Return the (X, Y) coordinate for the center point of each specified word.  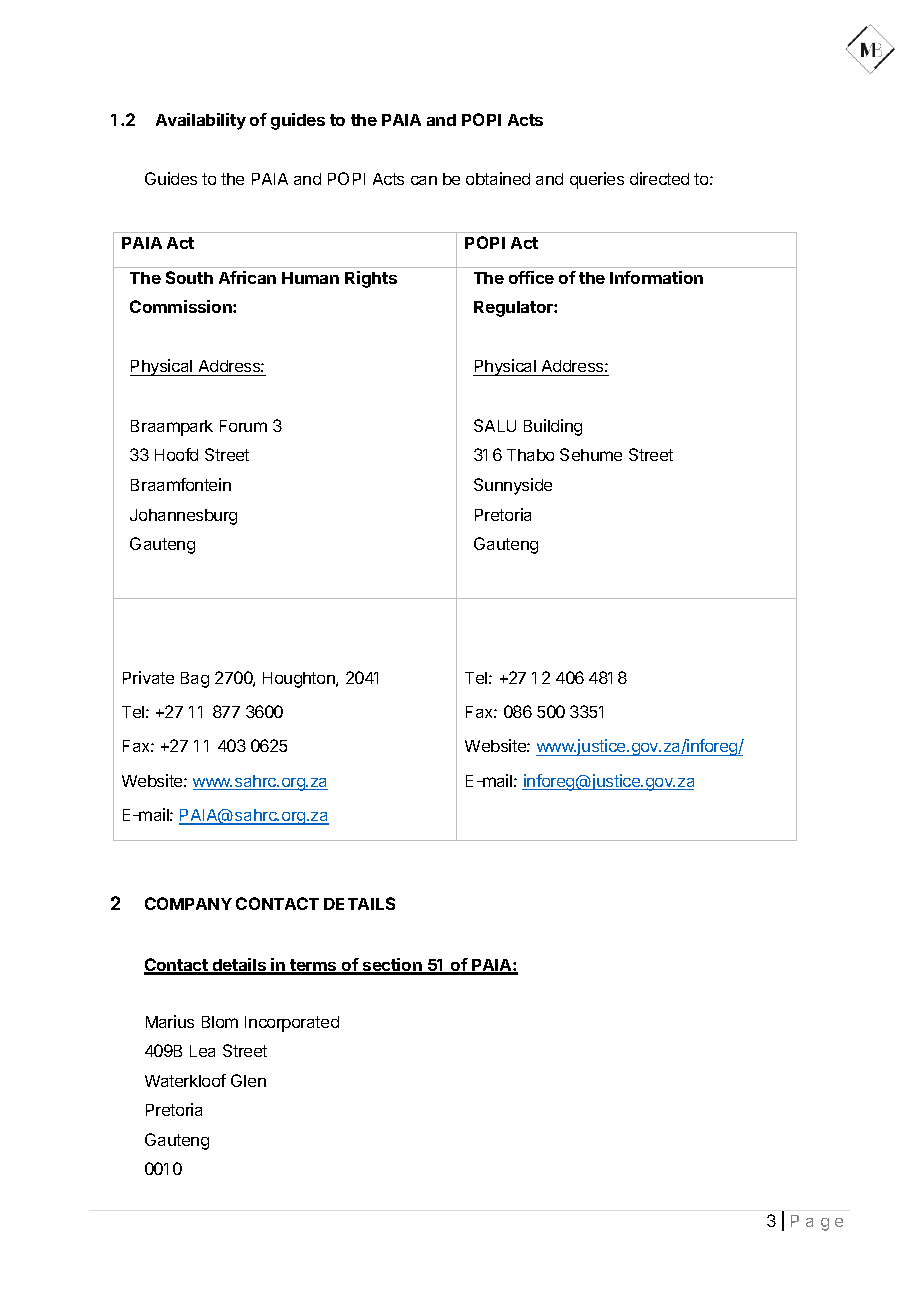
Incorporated (292, 1024)
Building (553, 427)
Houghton (300, 680)
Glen (248, 1080)
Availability (201, 121)
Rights (371, 279)
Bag (195, 680)
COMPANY (188, 903)
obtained (498, 178)
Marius (170, 1021)
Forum (243, 426)
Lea (202, 1051)
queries (597, 180)
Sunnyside (513, 486)
